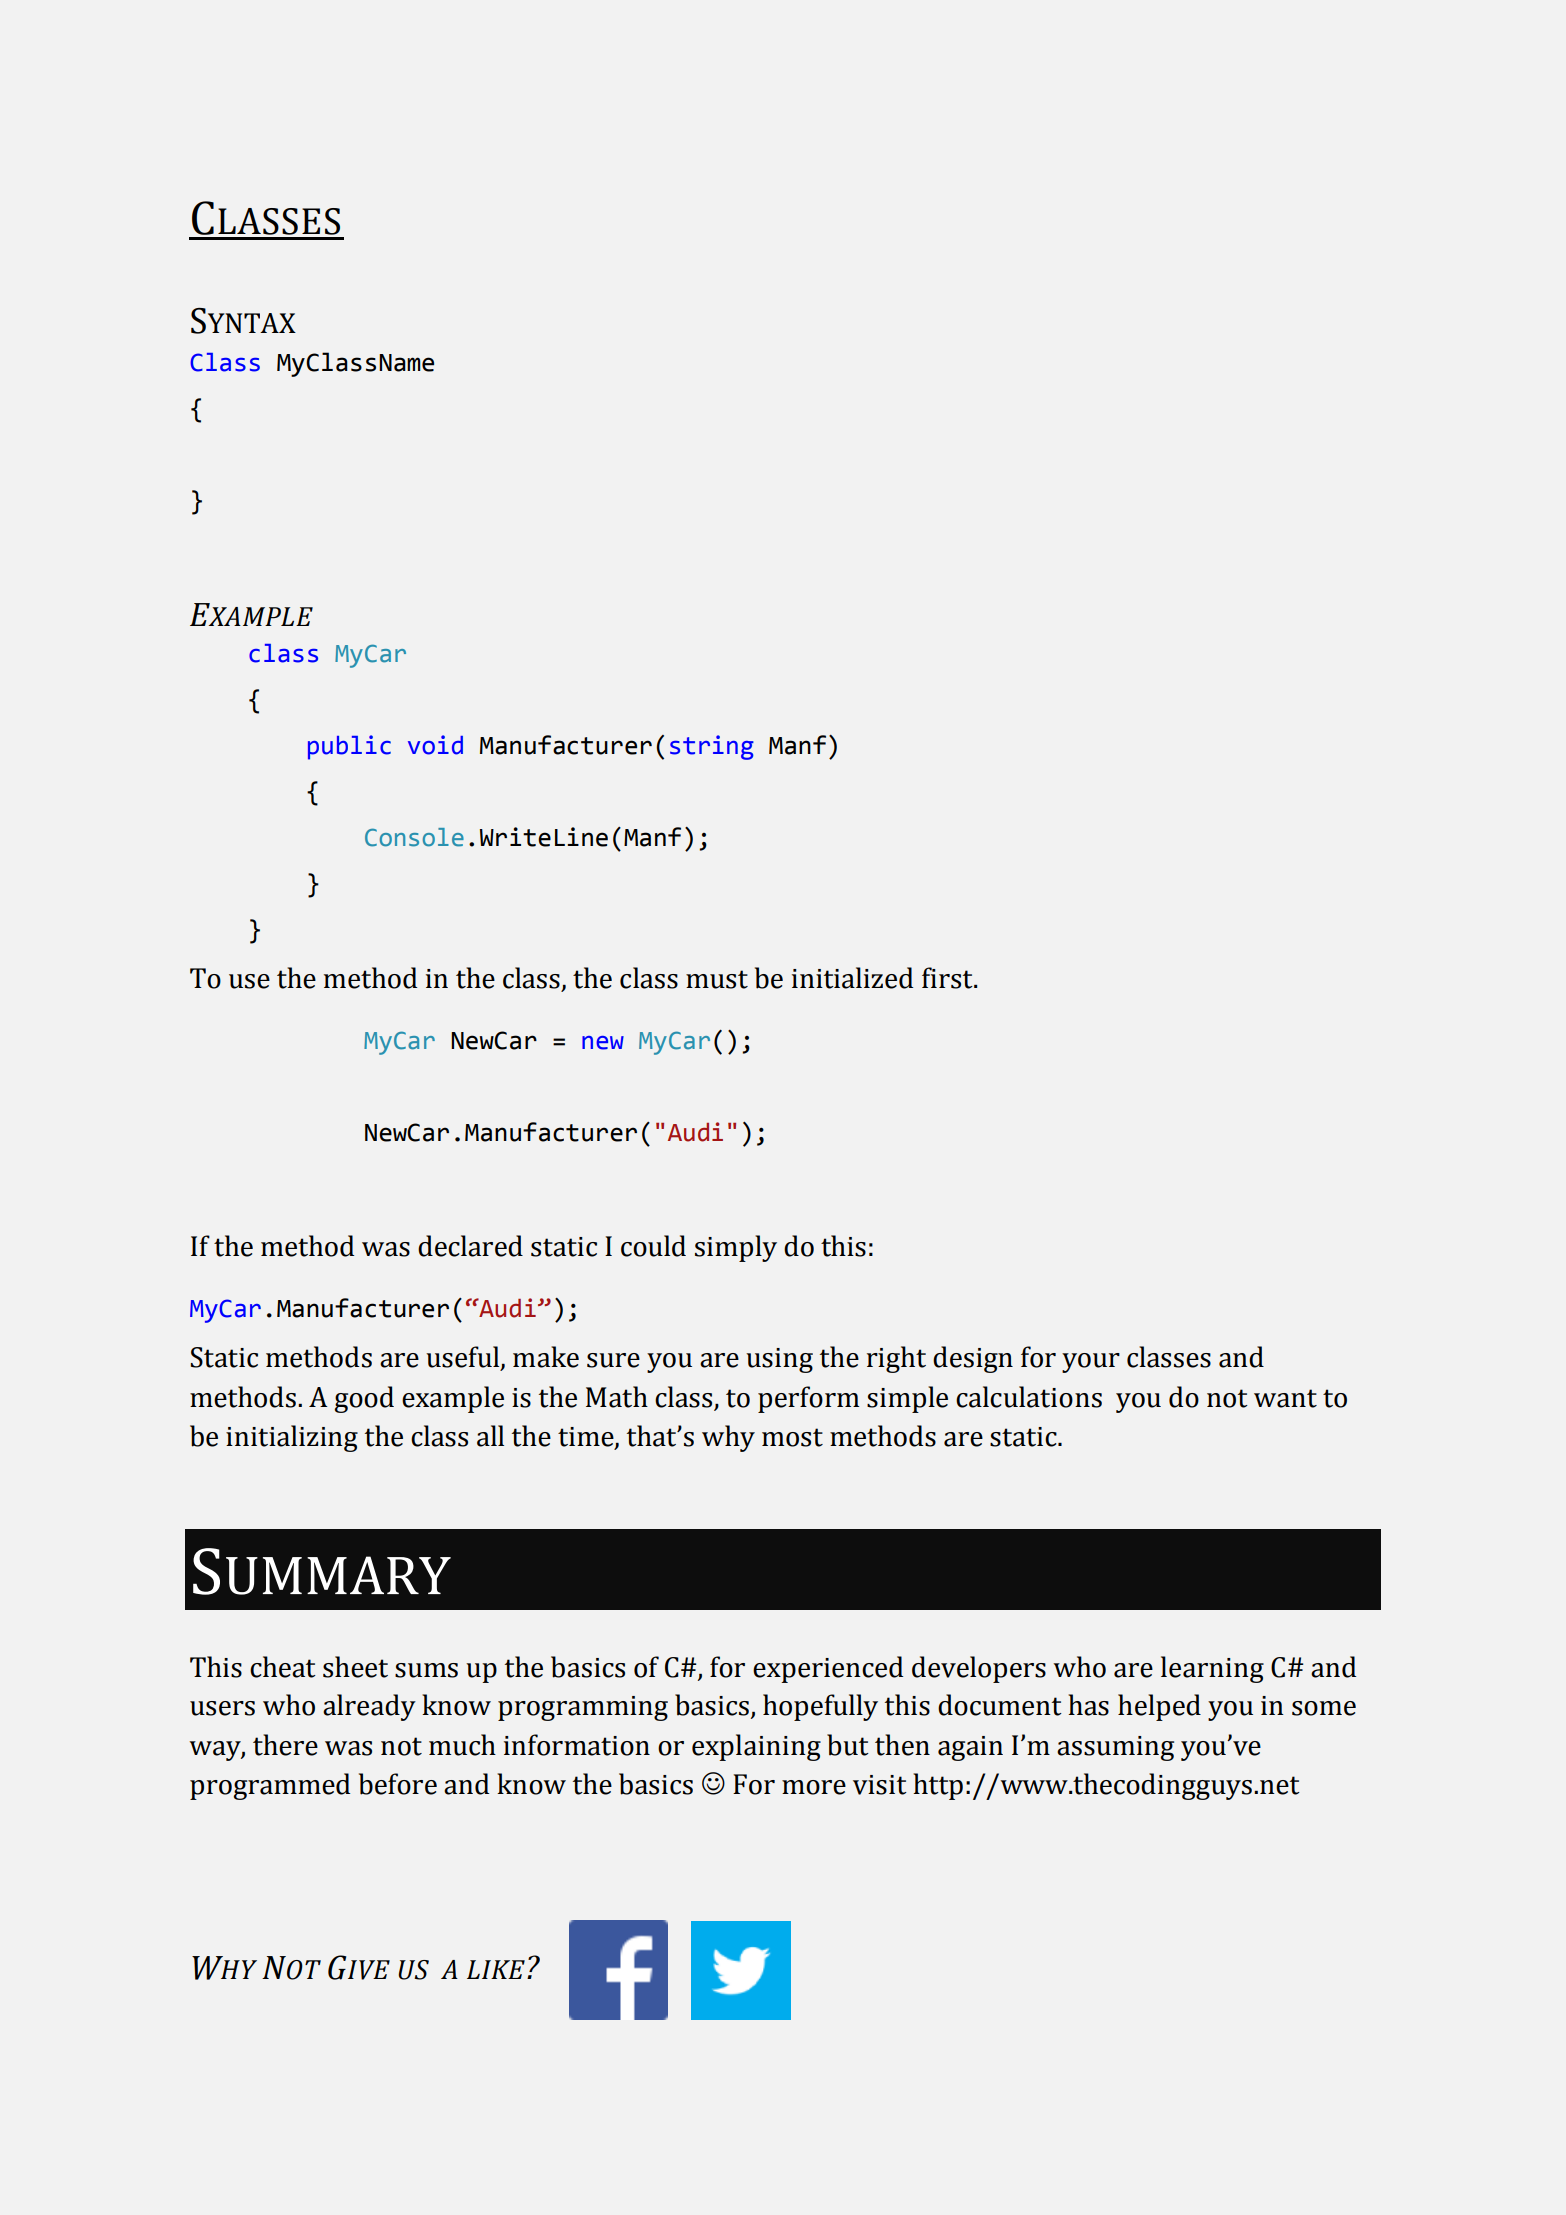  What do you see at coordinates (756, 1747) in the screenshot?
I see `explaining` at bounding box center [756, 1747].
